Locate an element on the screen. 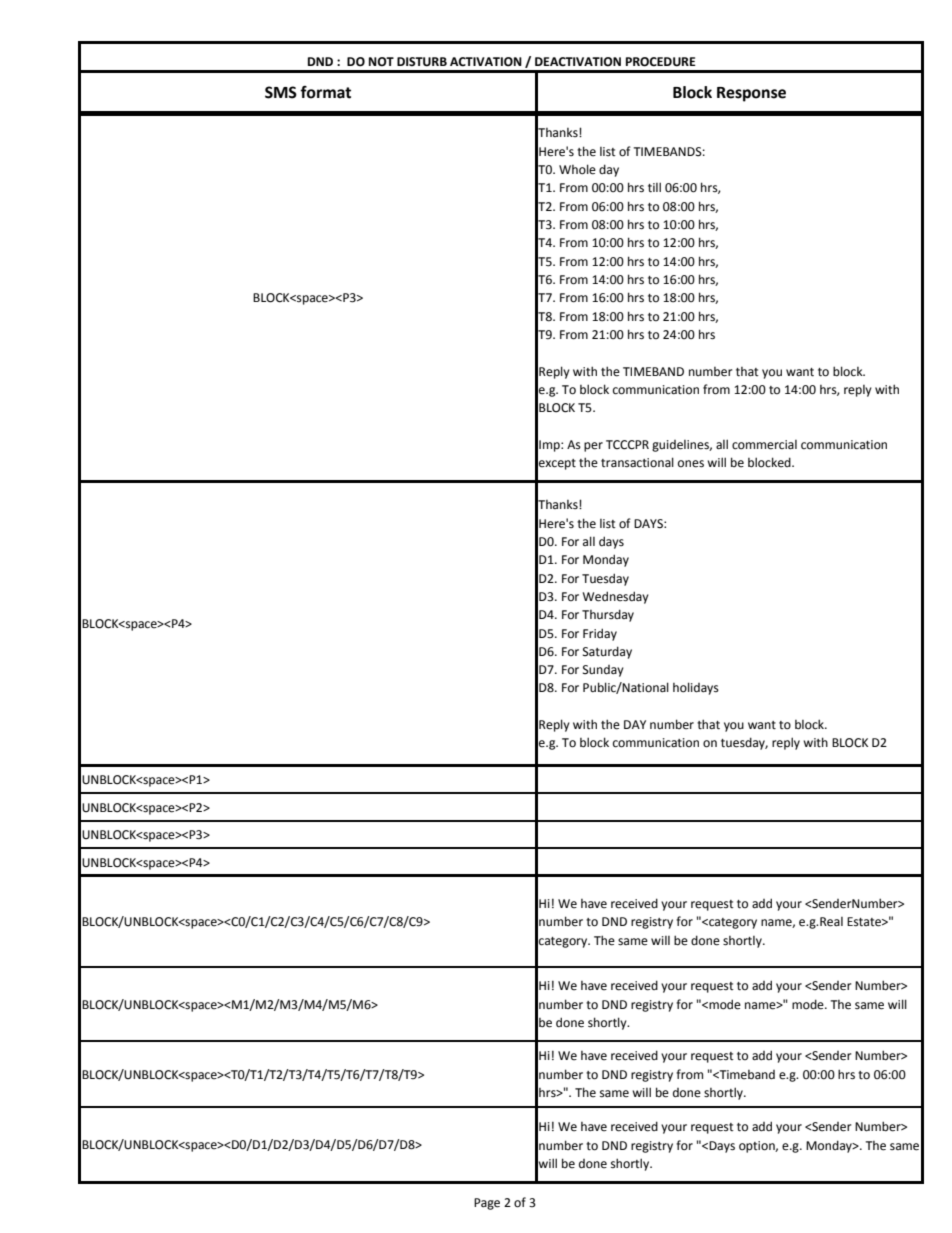 The width and height of the screenshot is (952, 1233). Page is located at coordinates (487, 1204).
